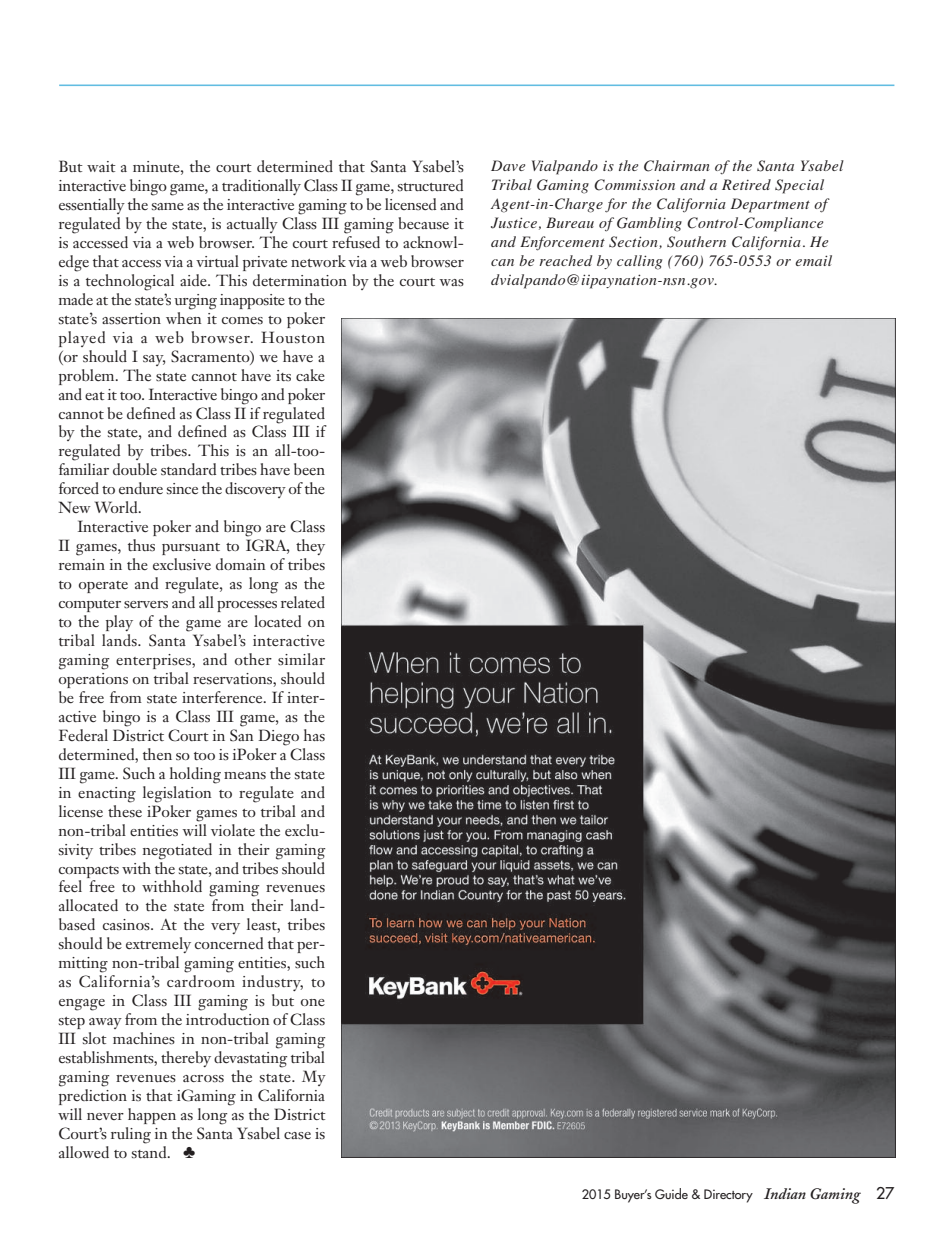  Describe the element at coordinates (168, 206) in the document. I see `same` at that location.
